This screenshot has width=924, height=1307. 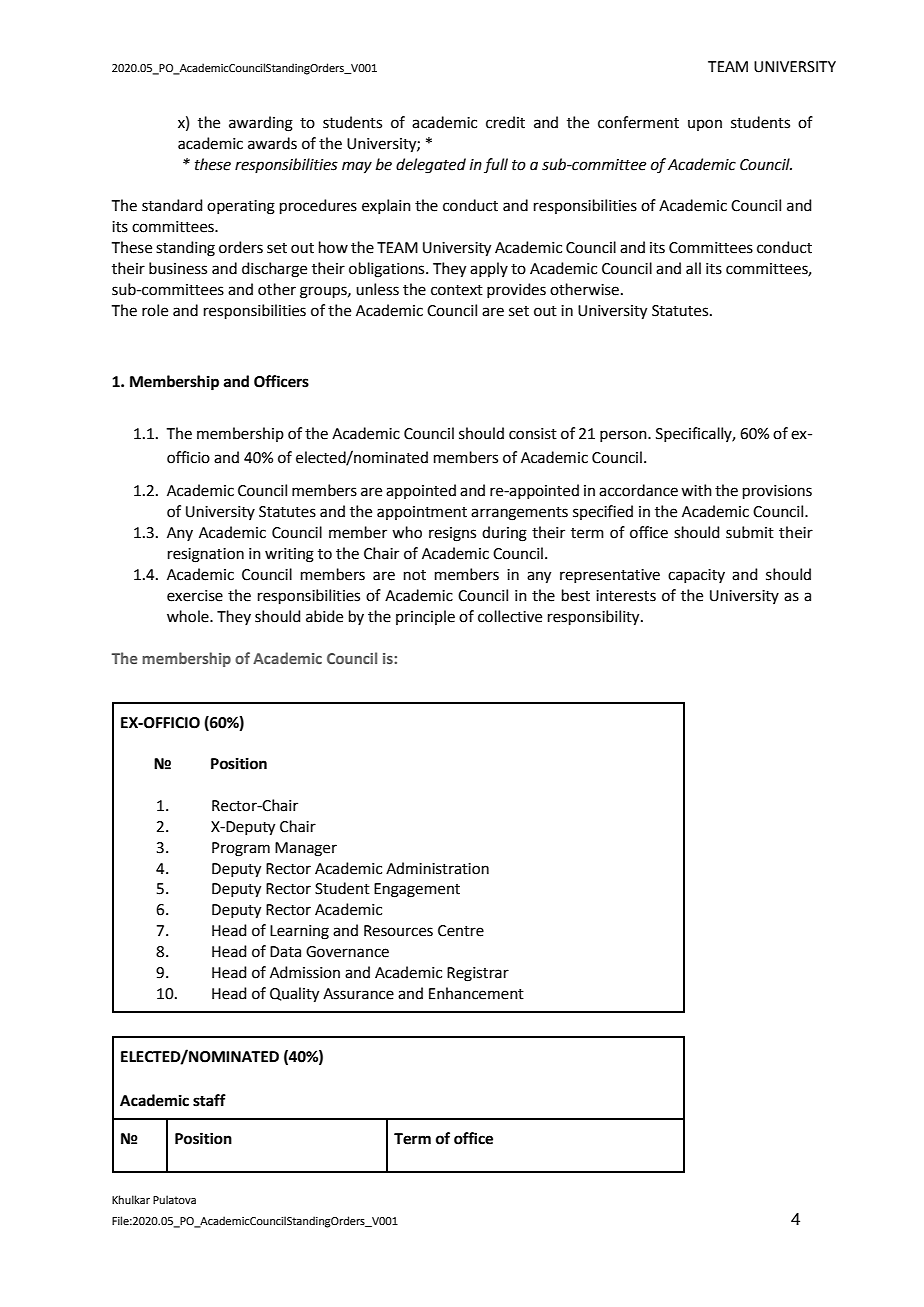 I want to click on role, so click(x=155, y=310).
